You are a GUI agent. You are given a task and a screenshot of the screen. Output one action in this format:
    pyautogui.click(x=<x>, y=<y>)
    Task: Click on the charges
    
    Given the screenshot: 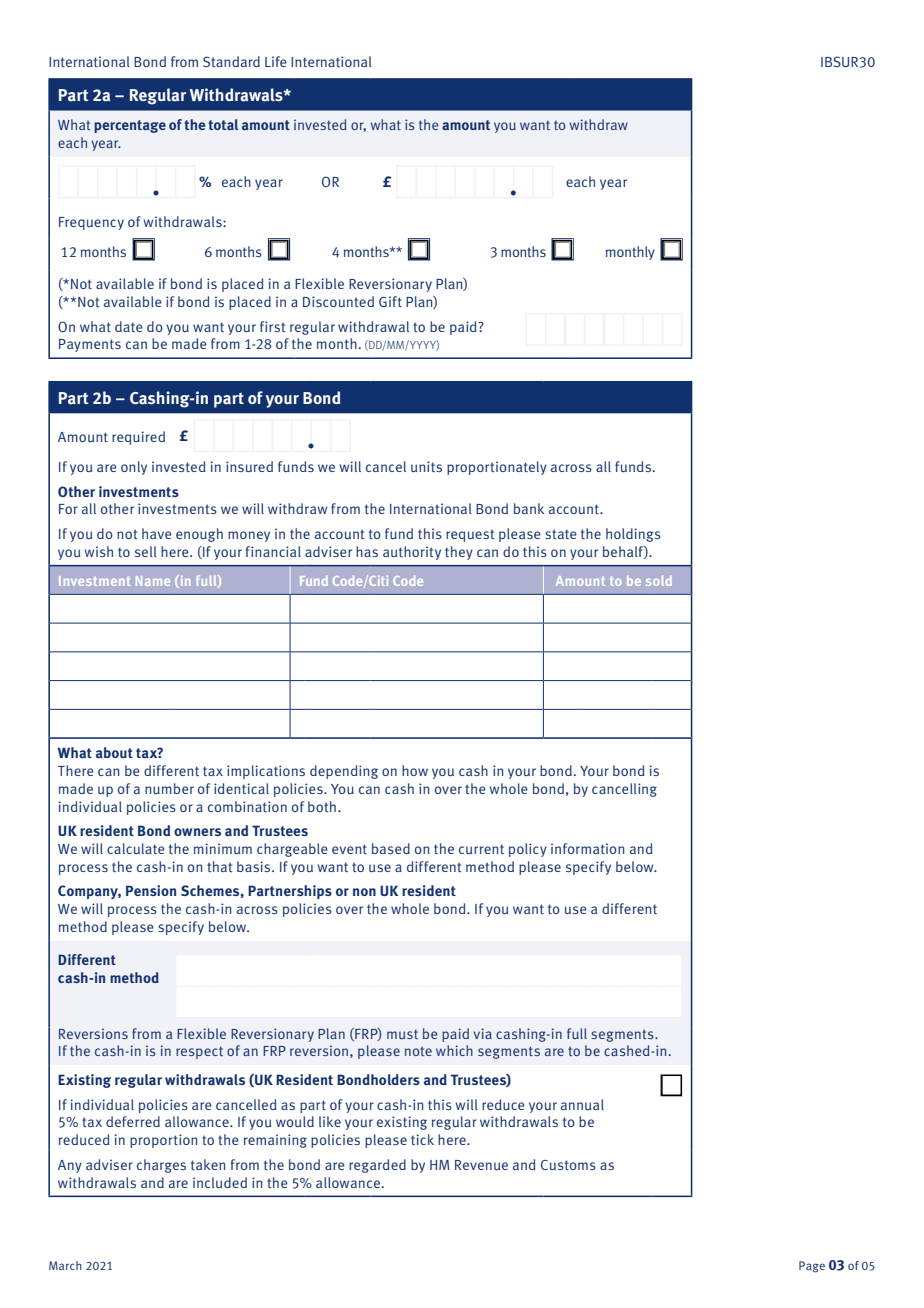 What is the action you would take?
    pyautogui.click(x=161, y=1166)
